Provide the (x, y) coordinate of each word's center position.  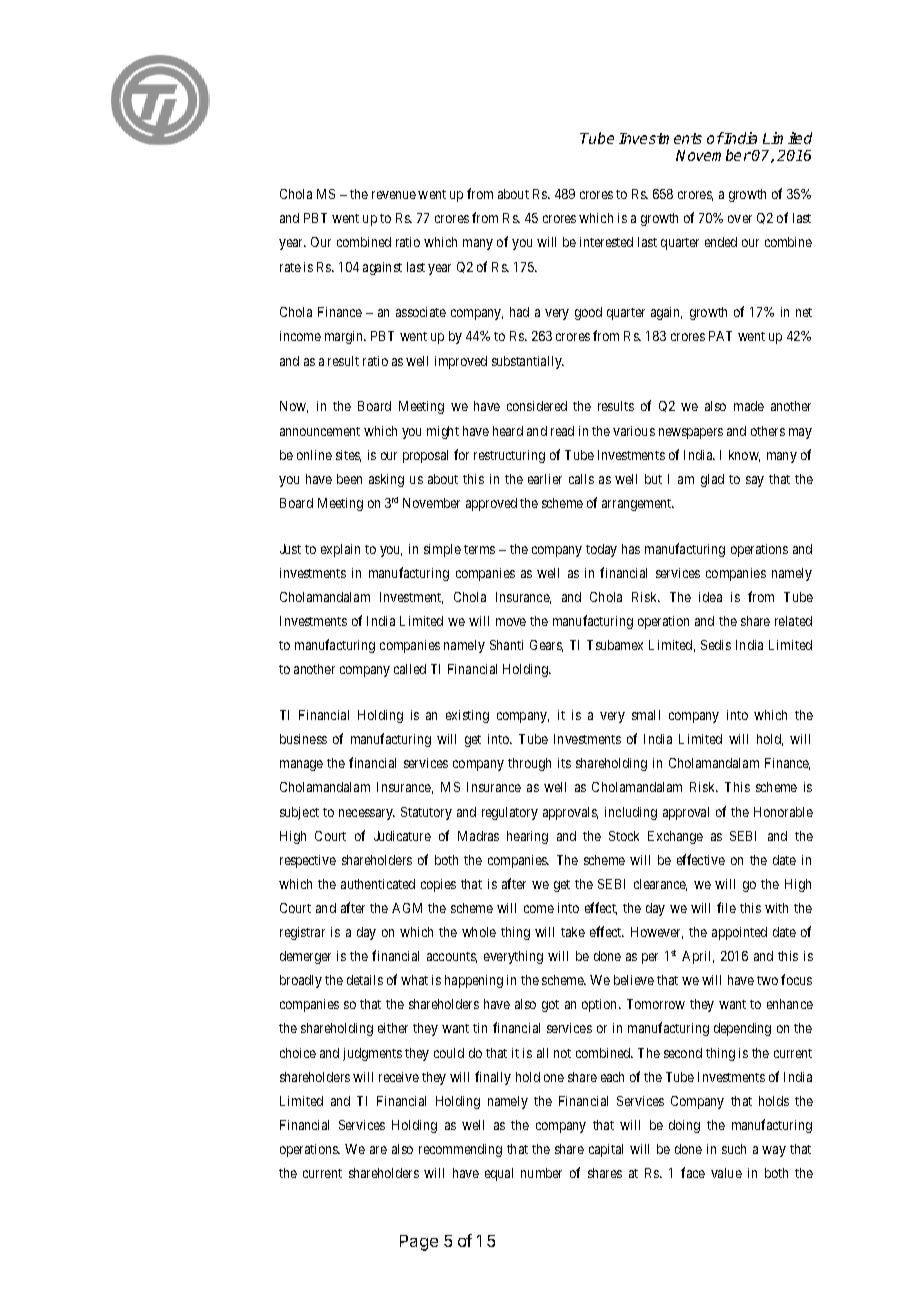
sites (348, 456)
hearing (527, 837)
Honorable (783, 812)
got (550, 1006)
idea (710, 597)
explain (340, 550)
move (511, 622)
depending (742, 1029)
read (562, 431)
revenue (394, 195)
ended (721, 242)
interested (606, 242)
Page (419, 1243)
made (749, 406)
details (365, 980)
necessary (367, 814)
